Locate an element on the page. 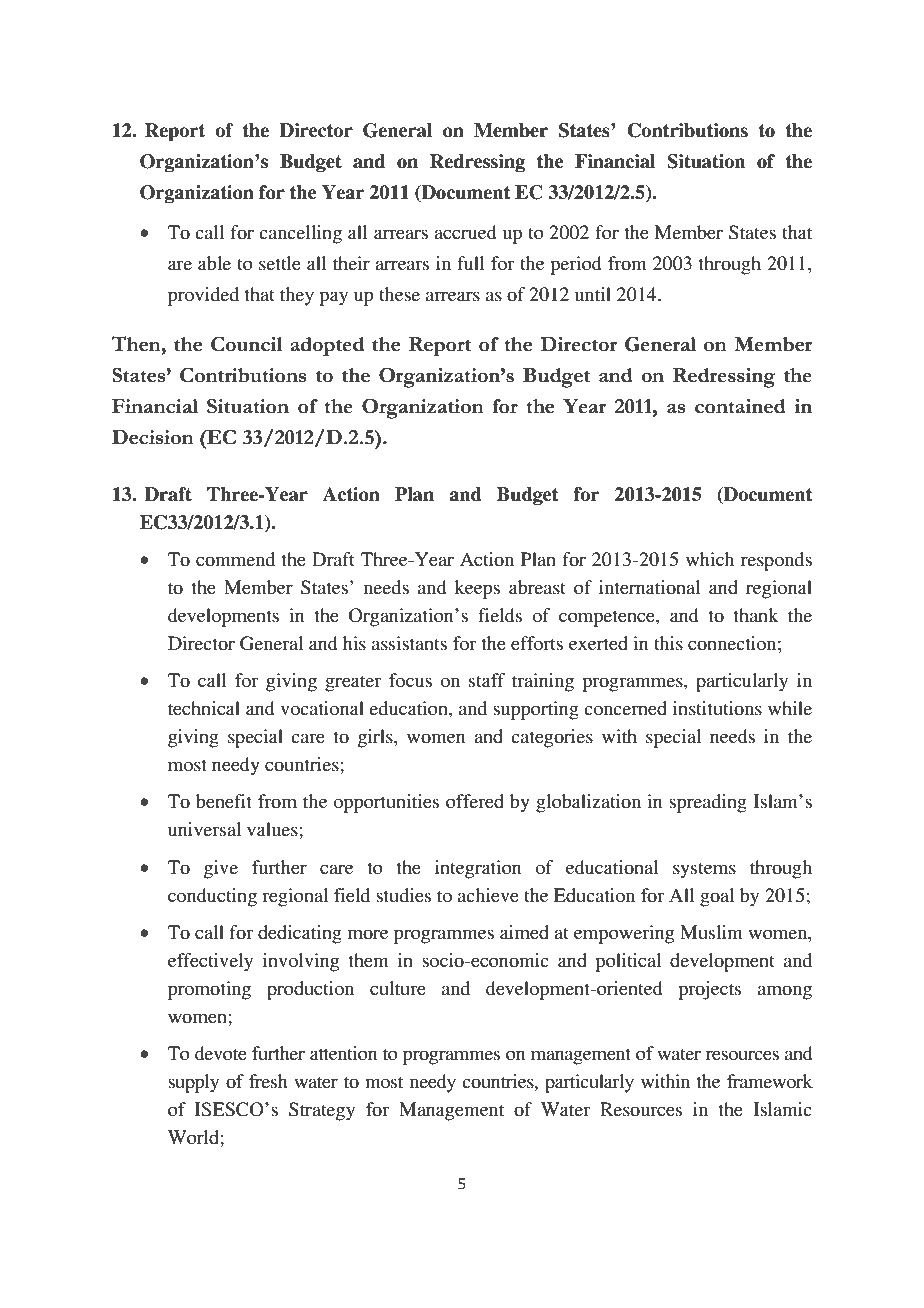 The height and width of the document is (1308, 924). able is located at coordinates (214, 263).
